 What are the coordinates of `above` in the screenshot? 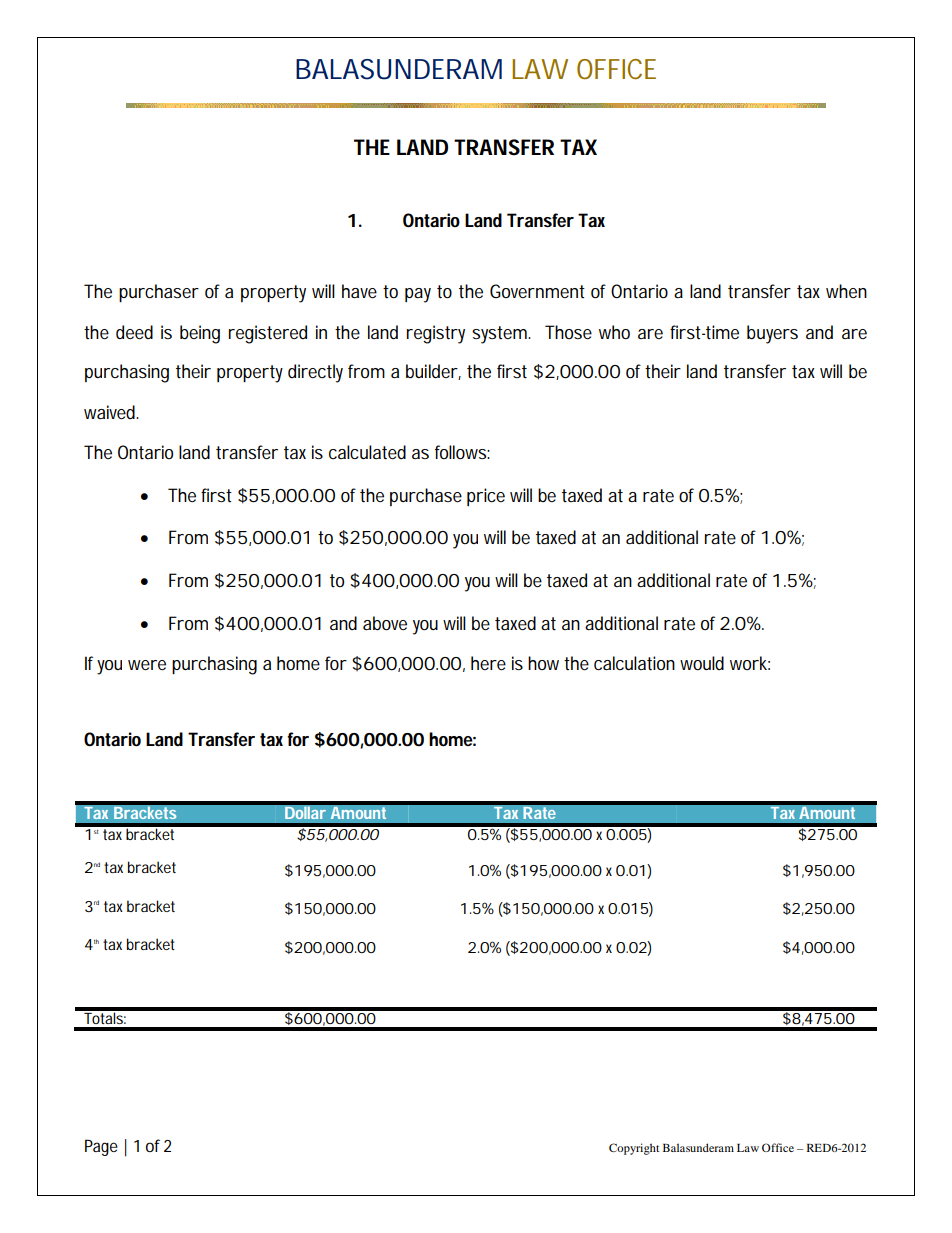 It's located at (385, 623).
